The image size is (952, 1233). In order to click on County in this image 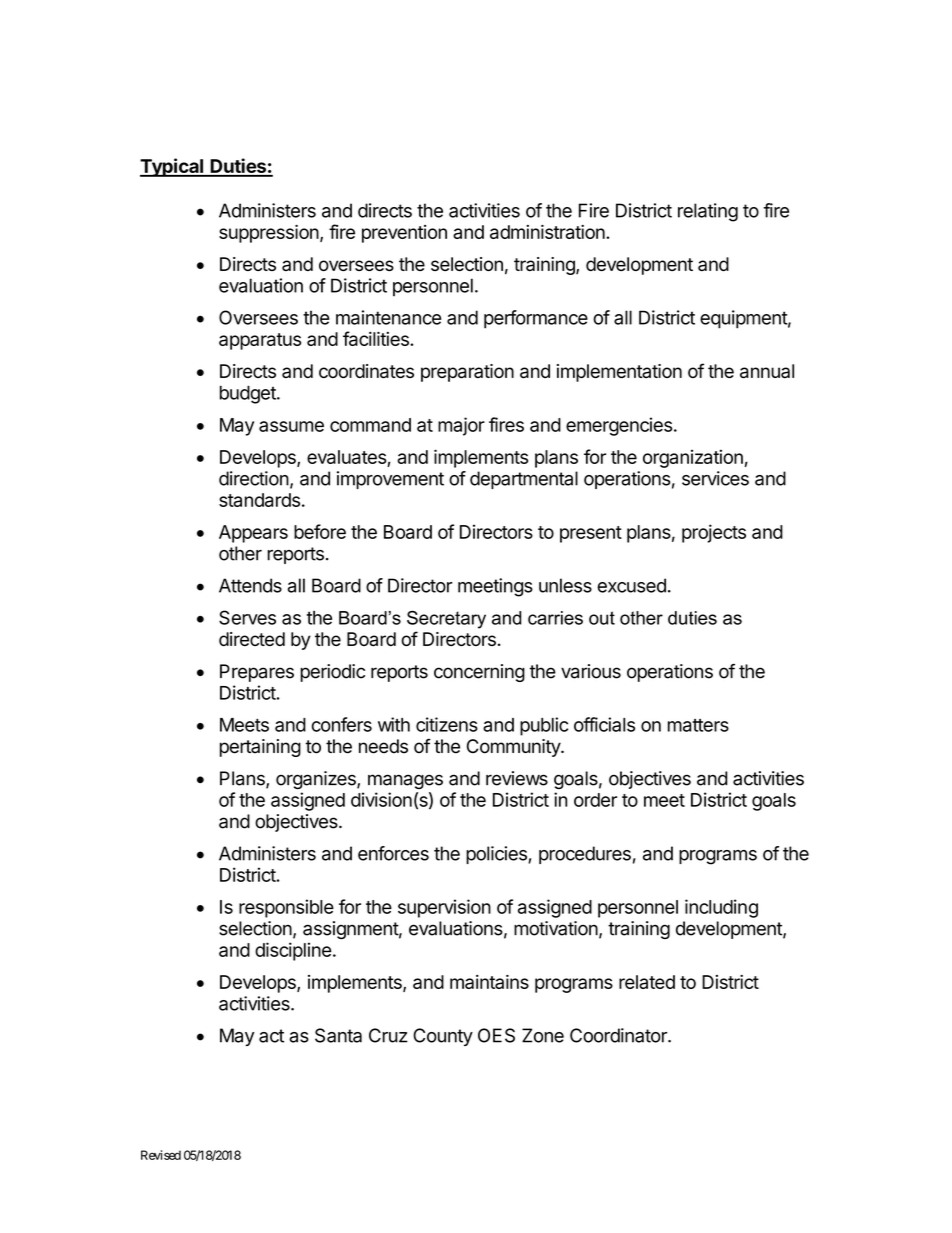, I will do `click(443, 1037)`.
